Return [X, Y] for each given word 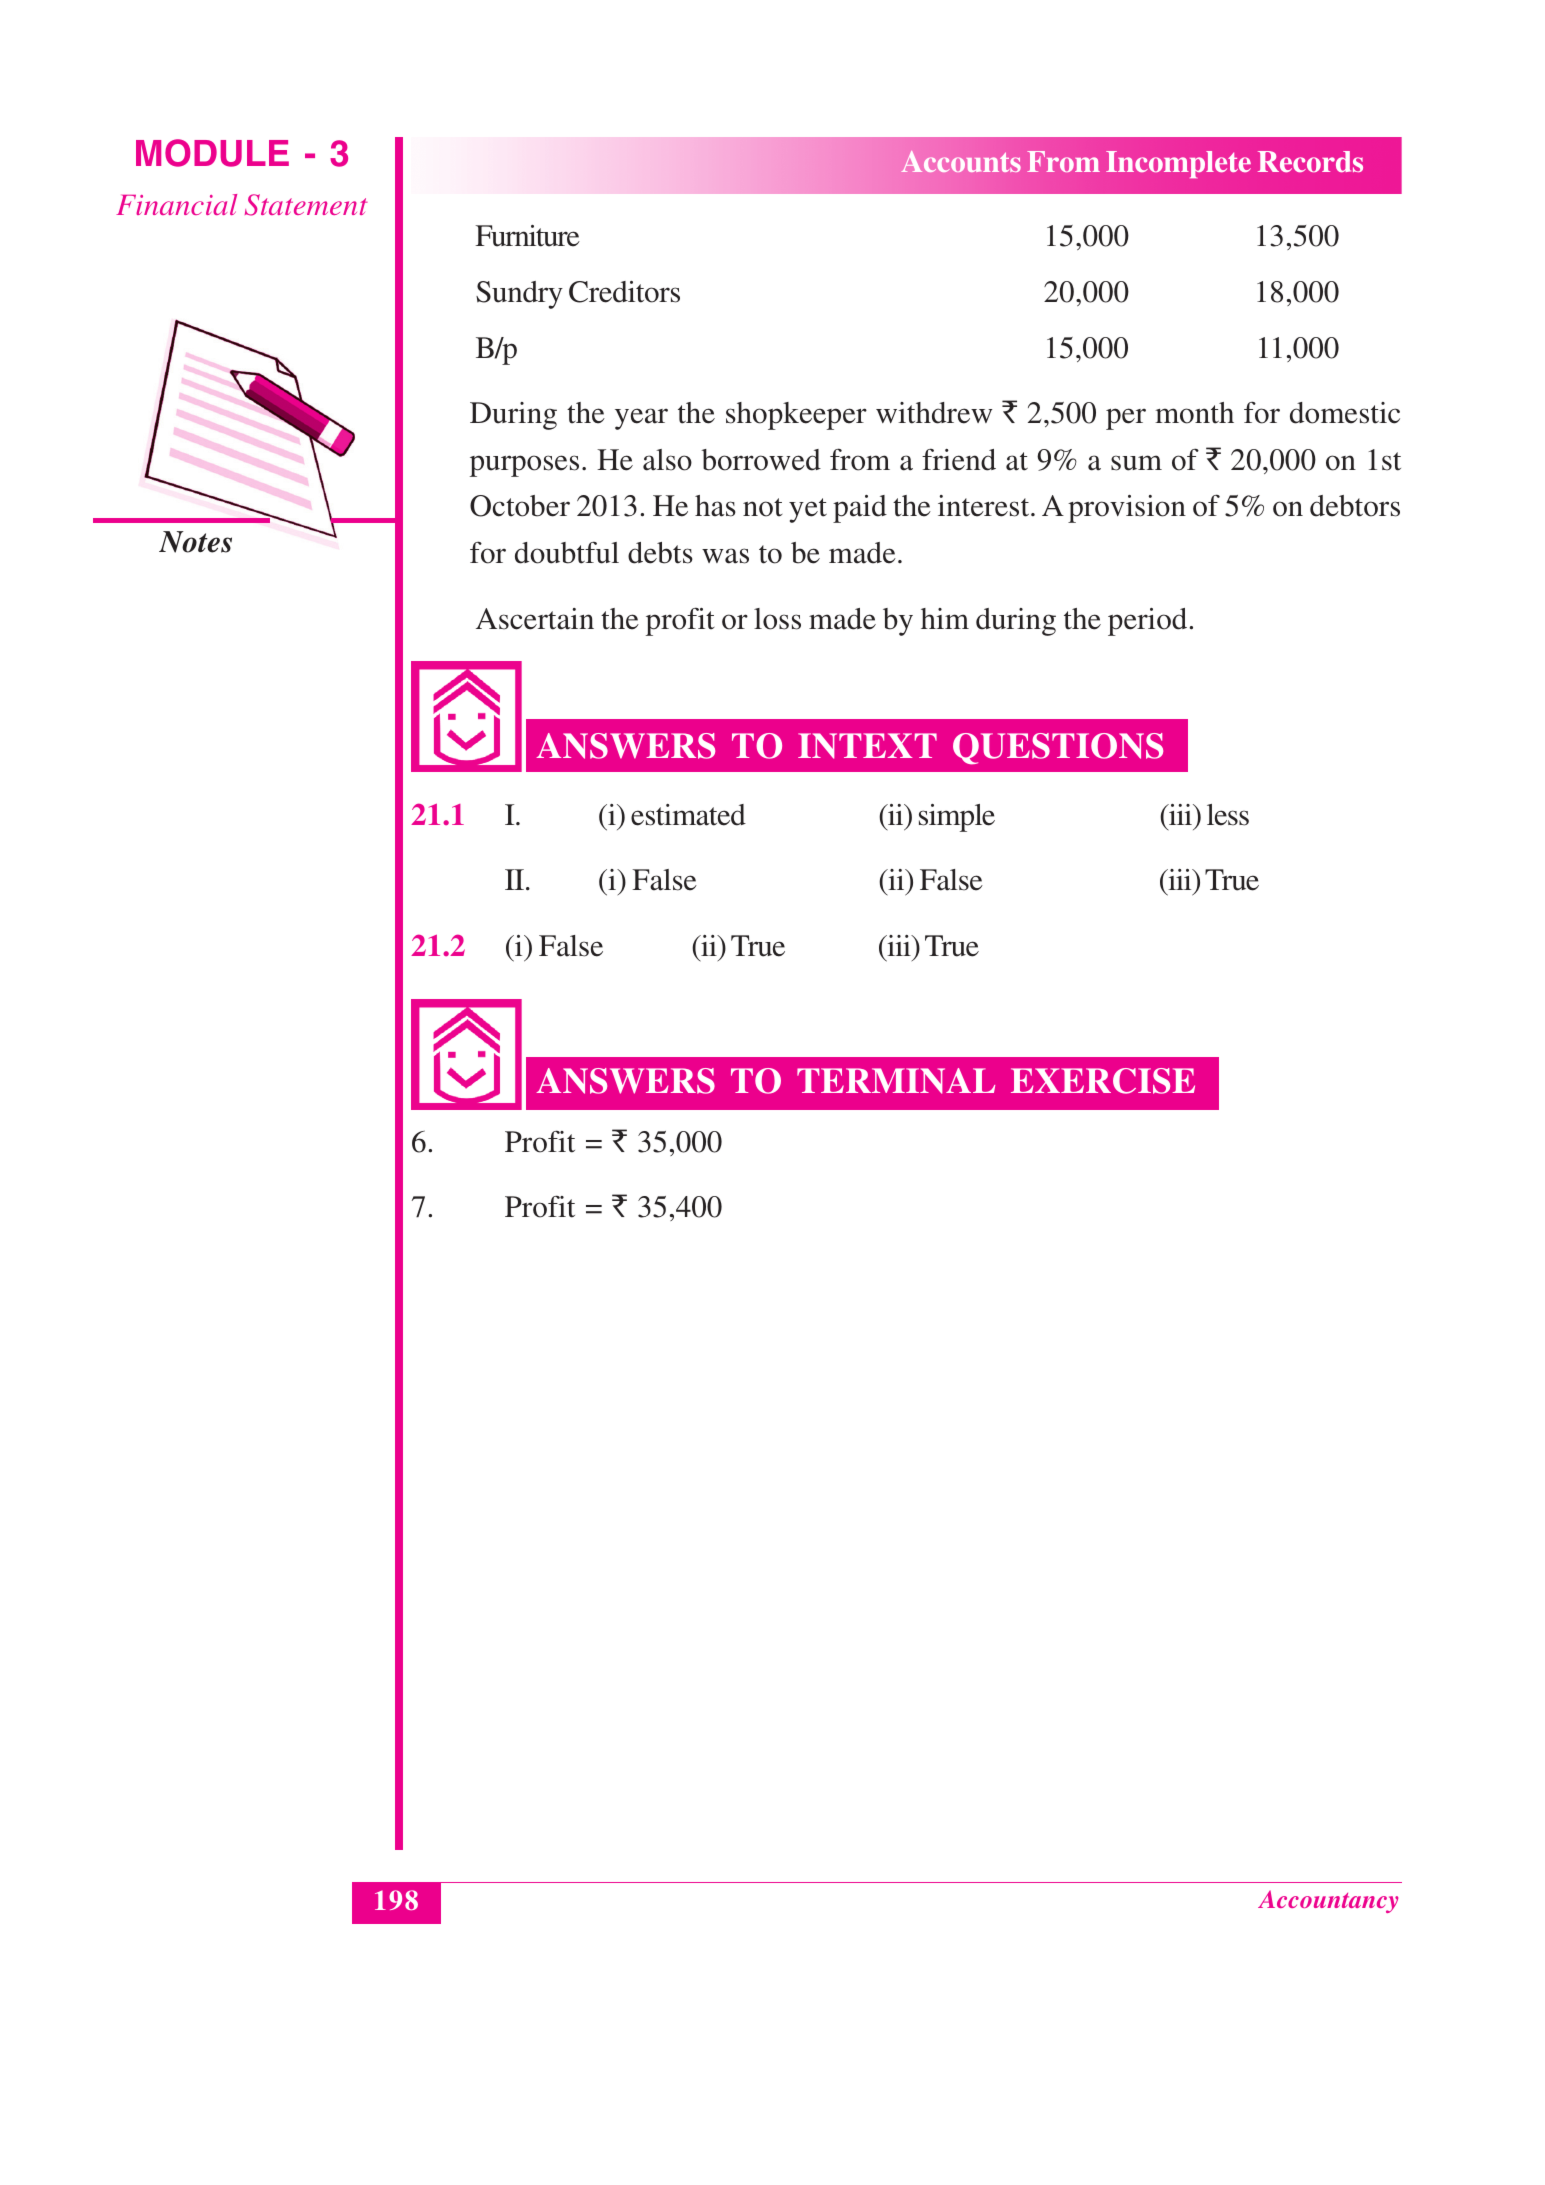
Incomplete [1178, 164]
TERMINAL [896, 1081]
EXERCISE [1103, 1081]
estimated [688, 815]
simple [957, 818]
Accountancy [1328, 1901]
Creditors [624, 292]
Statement [306, 205]
